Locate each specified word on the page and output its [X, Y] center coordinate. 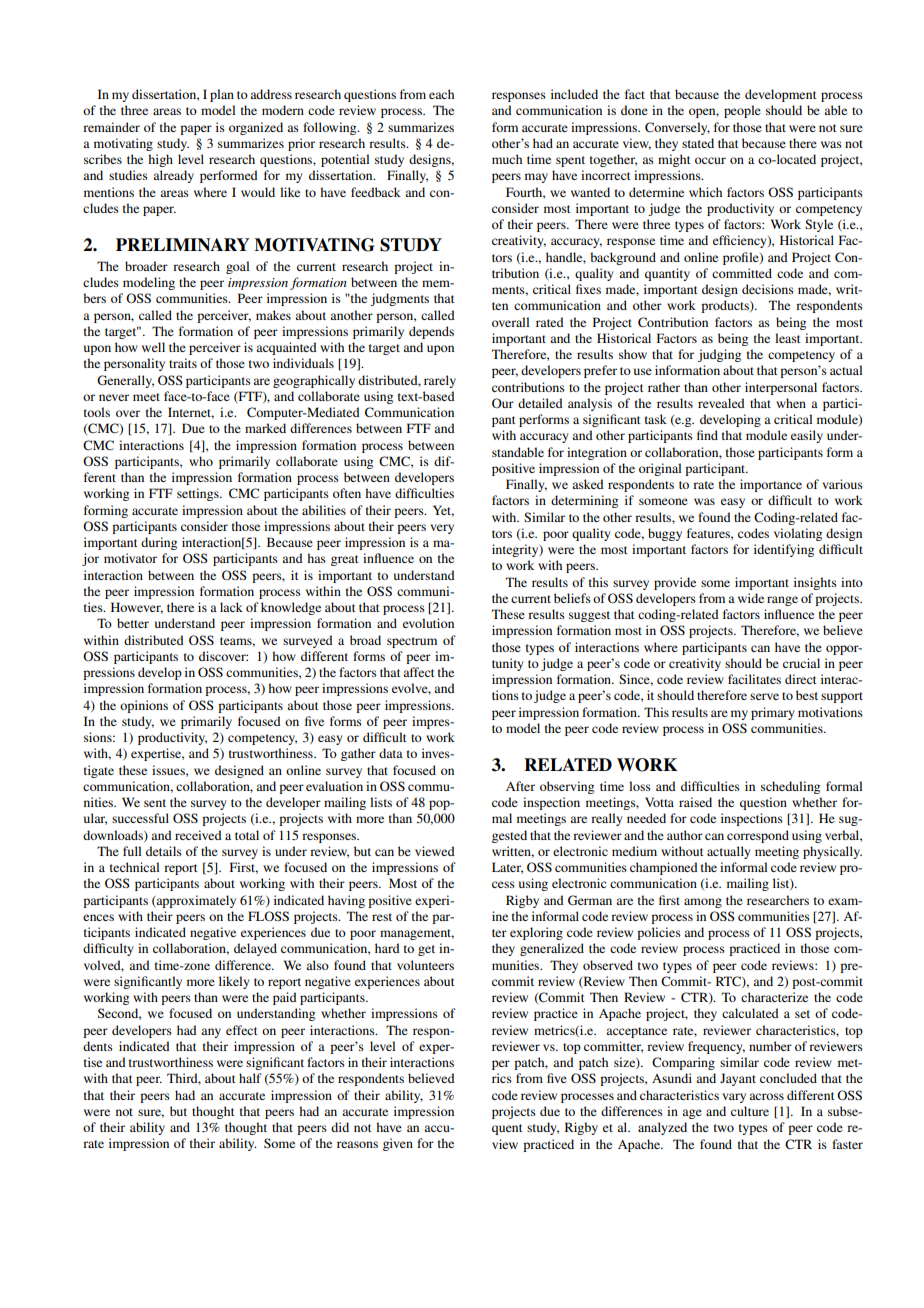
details [164, 851]
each [441, 94]
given [398, 1144]
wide [751, 598]
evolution [428, 623]
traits [183, 363]
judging [719, 355]
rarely [440, 381]
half [250, 1078]
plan [222, 95]
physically [832, 852]
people [742, 111]
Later [507, 868]
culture [750, 1111]
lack [231, 607]
